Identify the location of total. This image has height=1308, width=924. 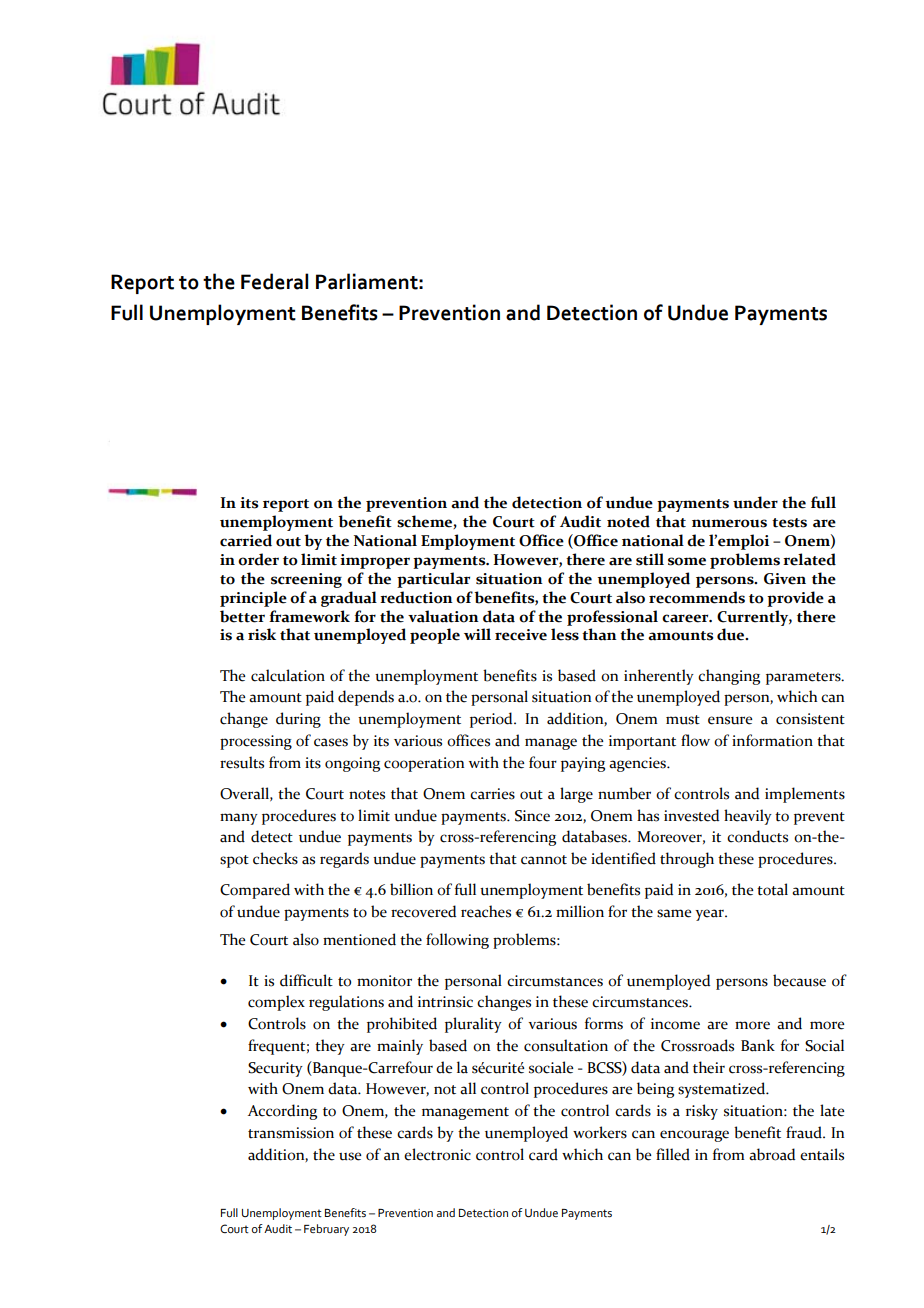
(772, 889).
